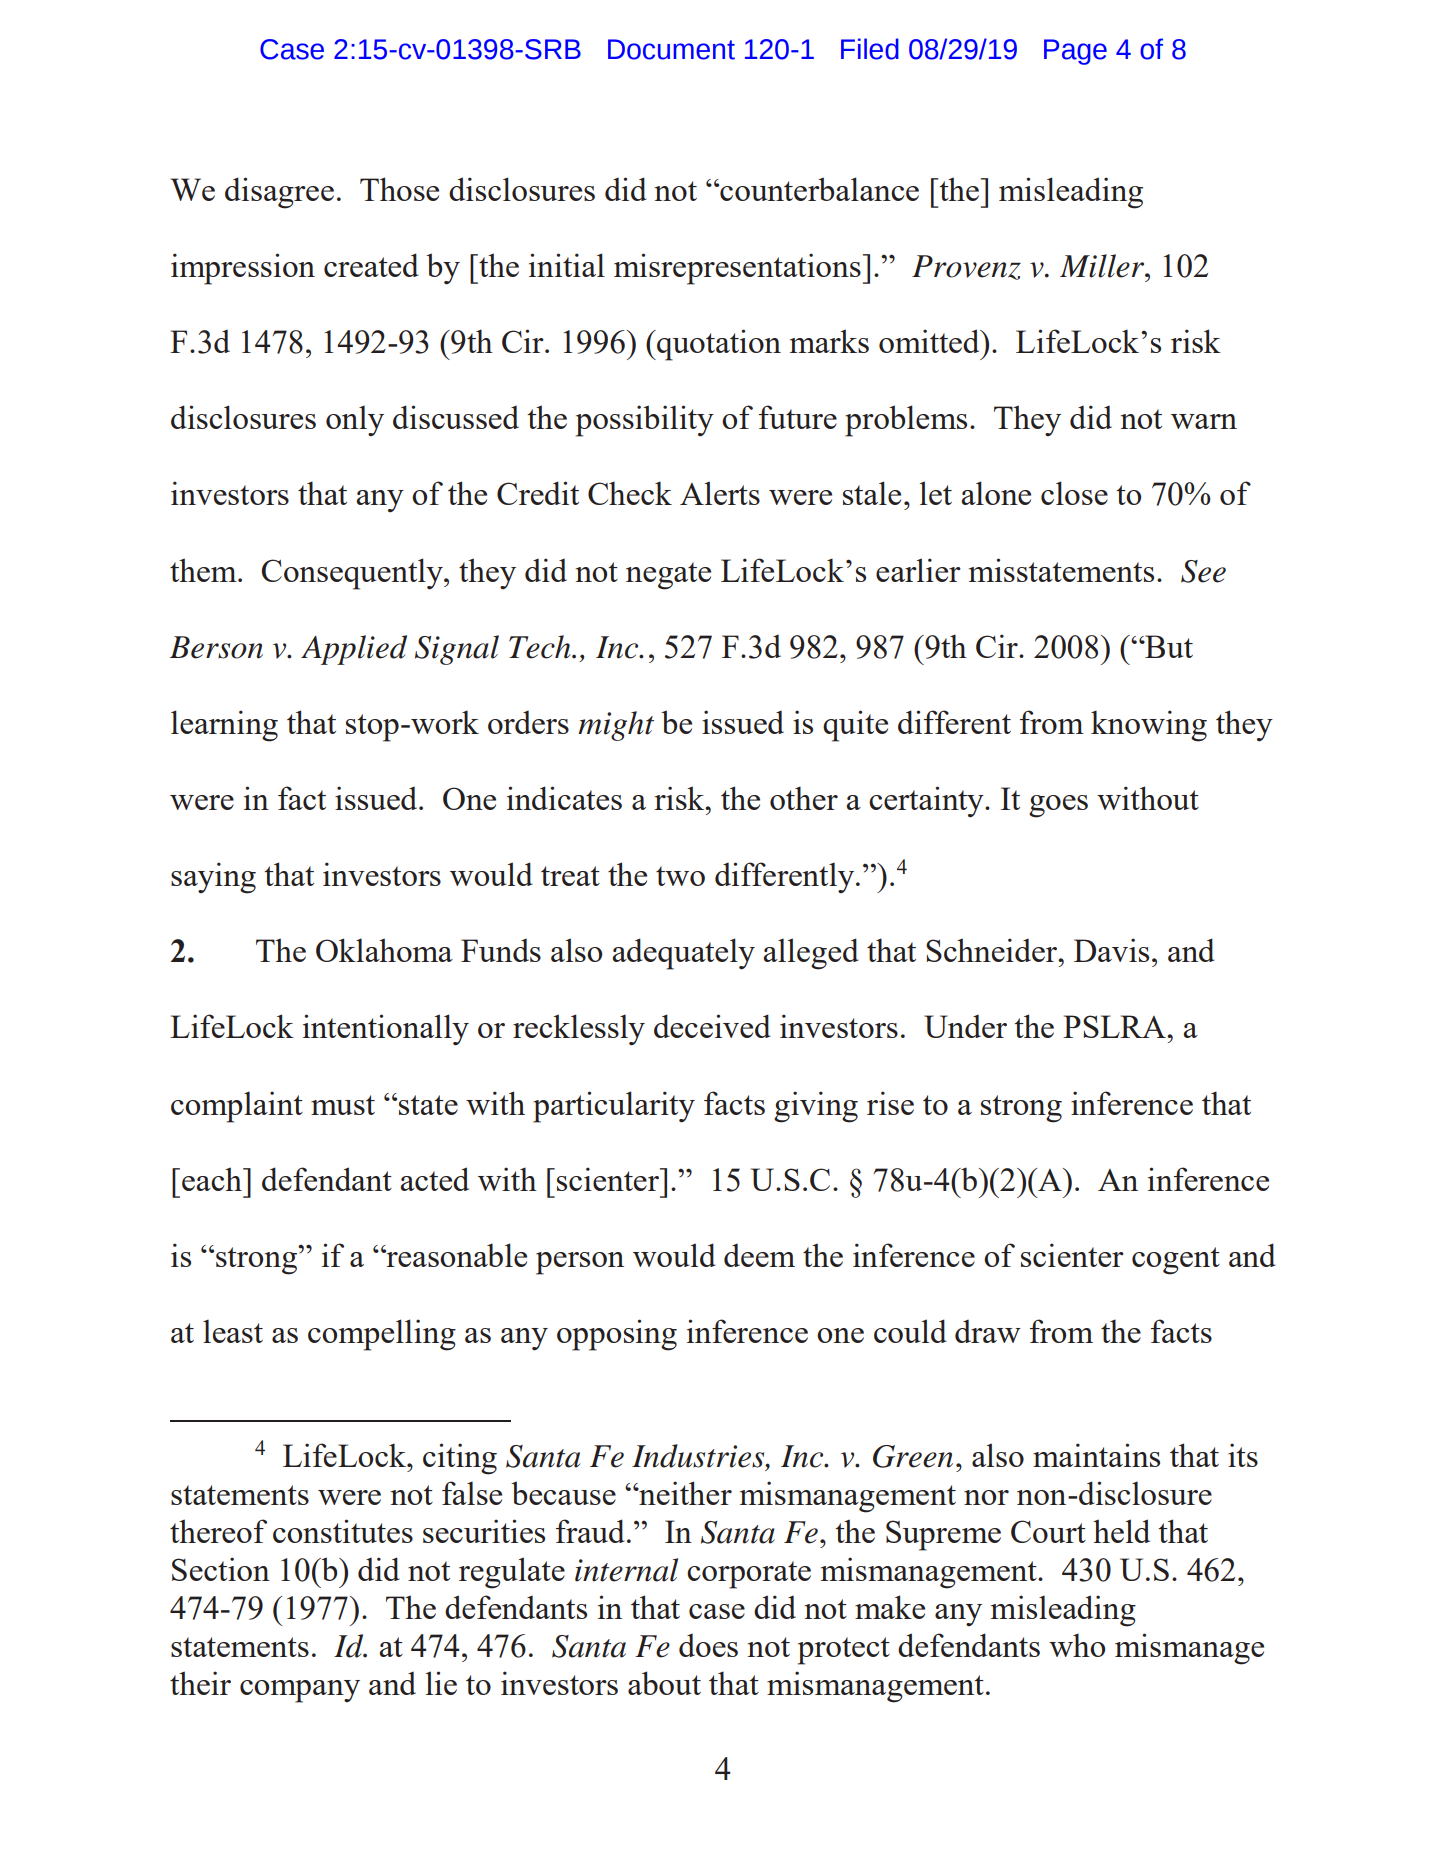 This screenshot has height=1872, width=1446. I want to click on company, so click(300, 1691).
